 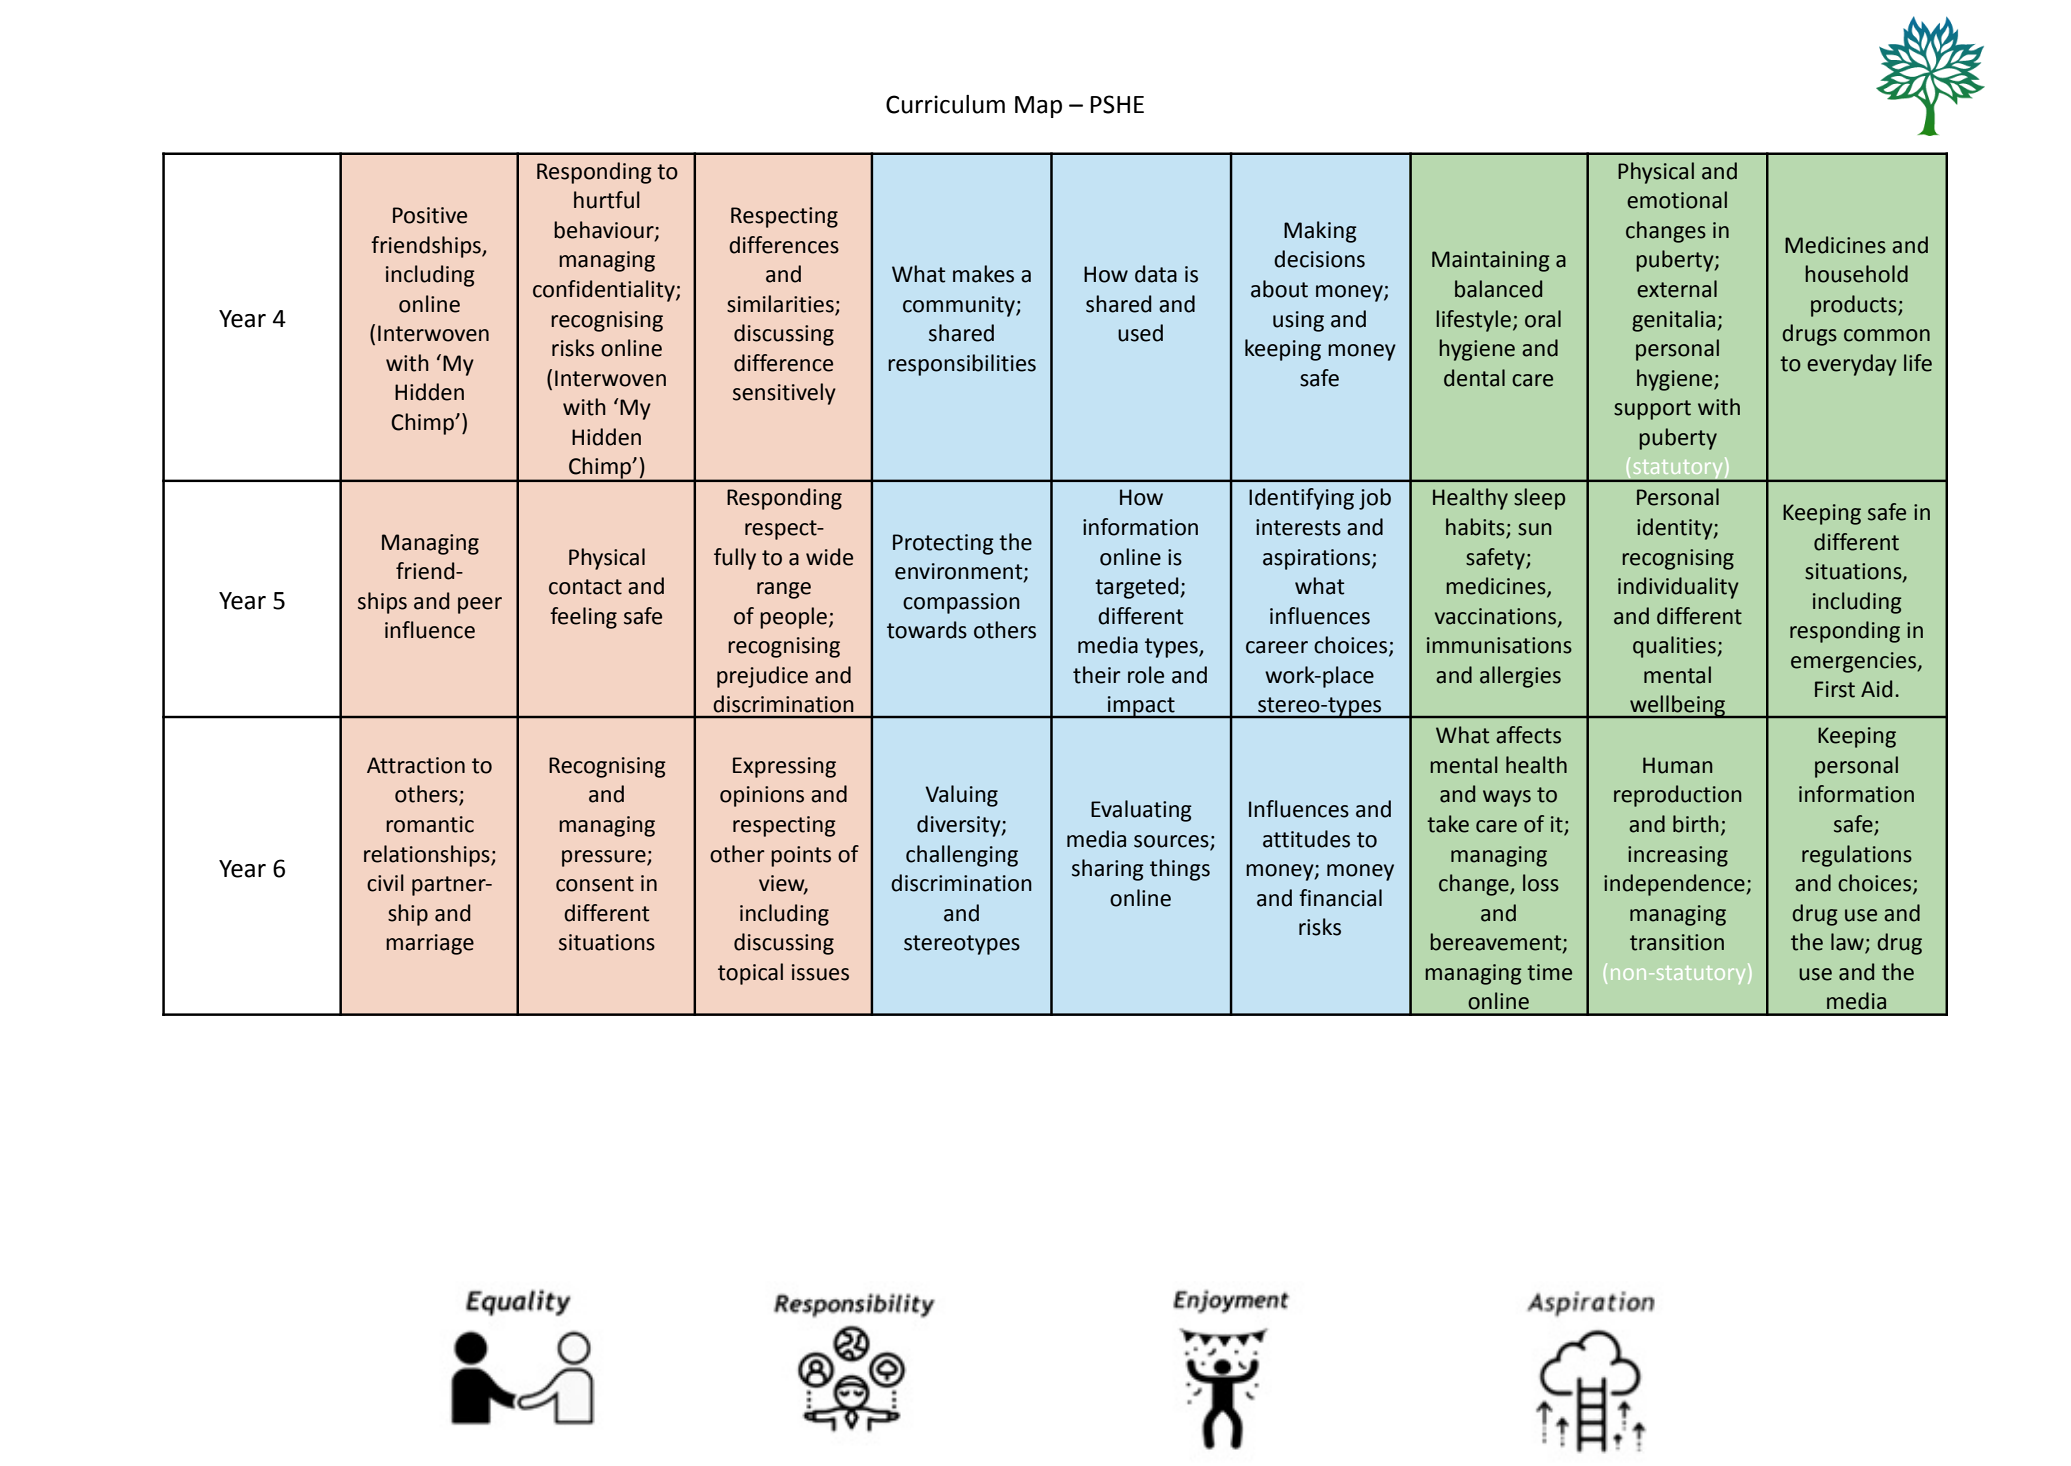 I want to click on hurtful, so click(x=607, y=200).
